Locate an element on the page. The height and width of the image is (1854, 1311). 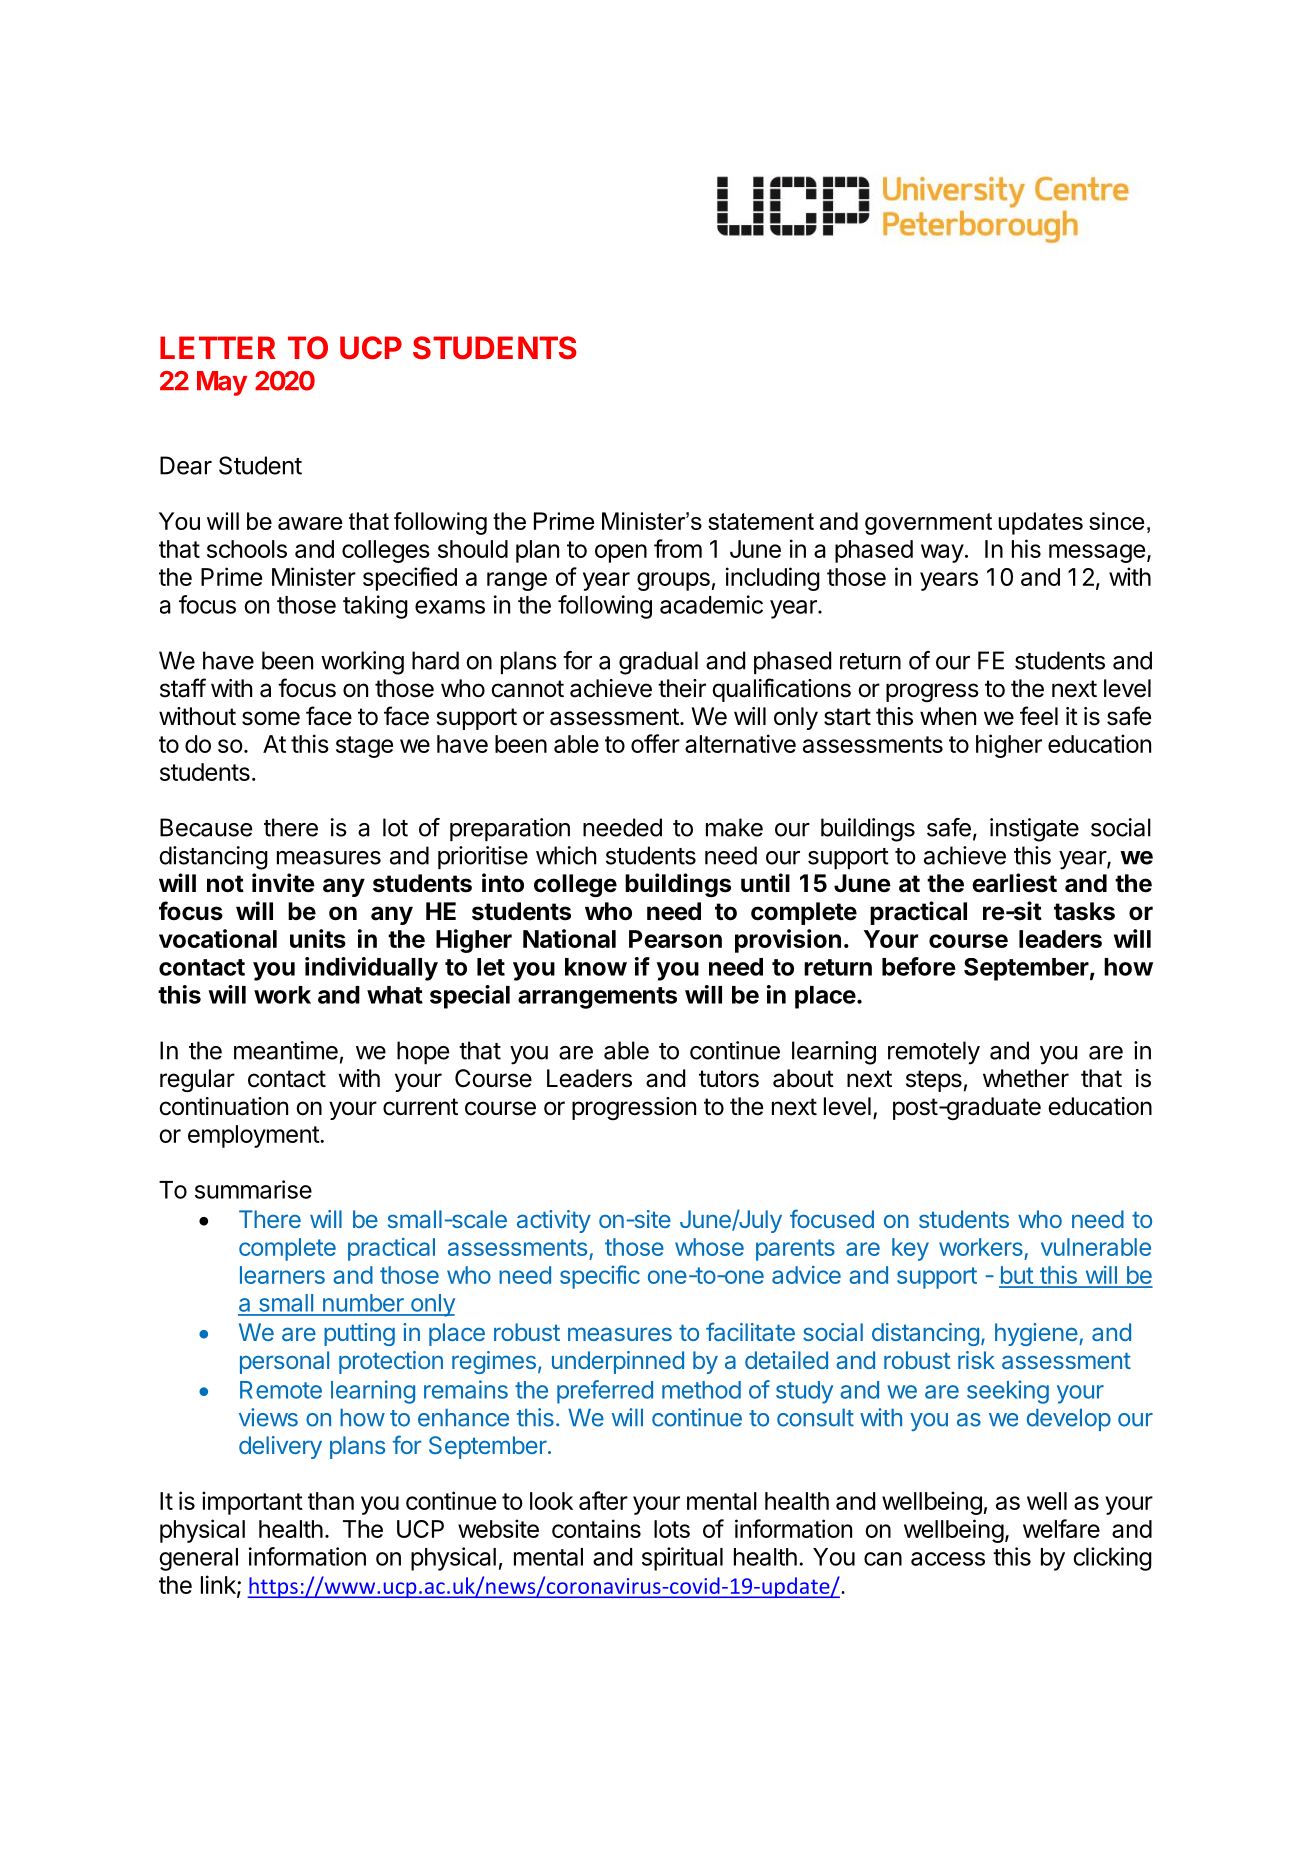
than is located at coordinates (331, 1501).
